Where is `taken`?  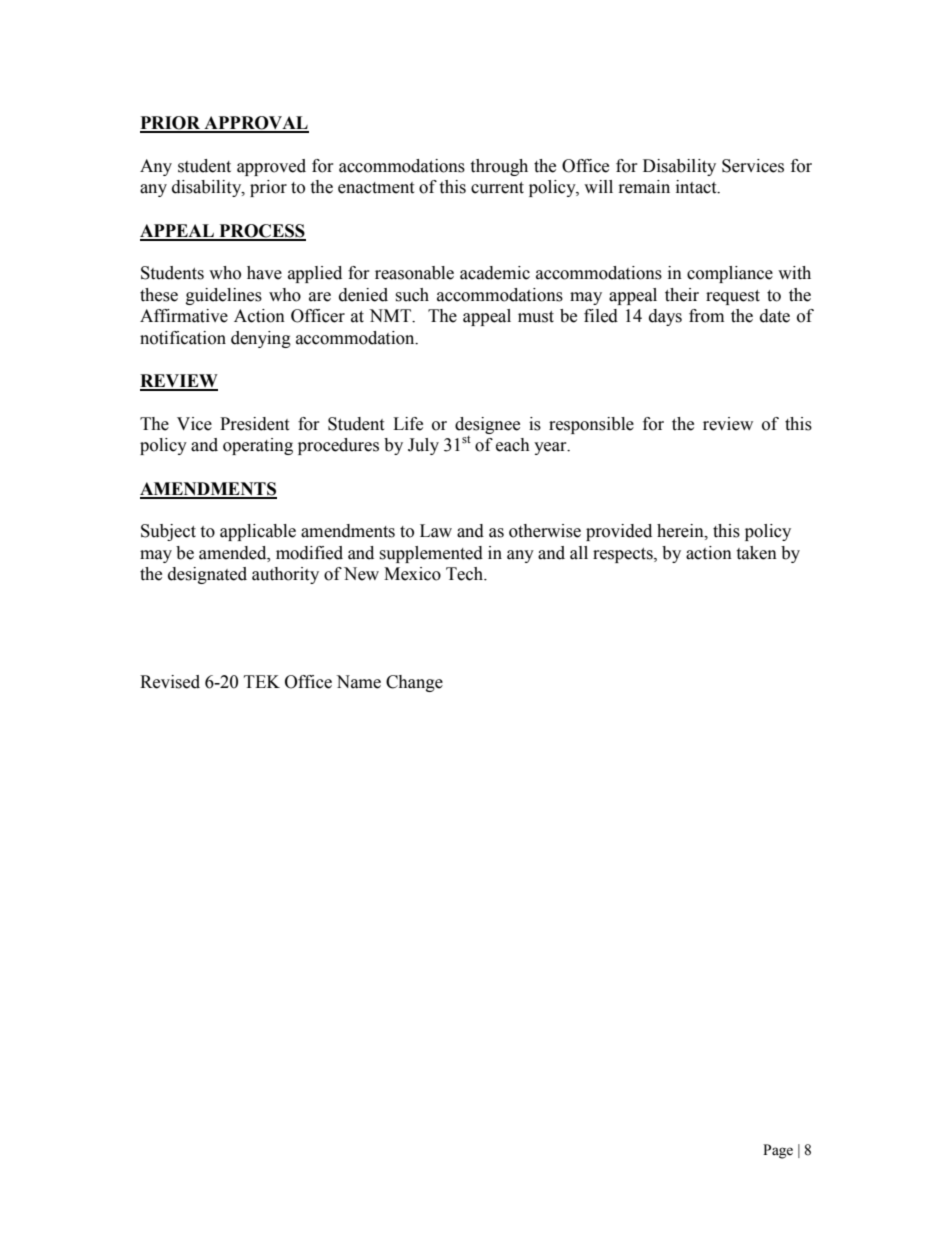 taken is located at coordinates (756, 553).
